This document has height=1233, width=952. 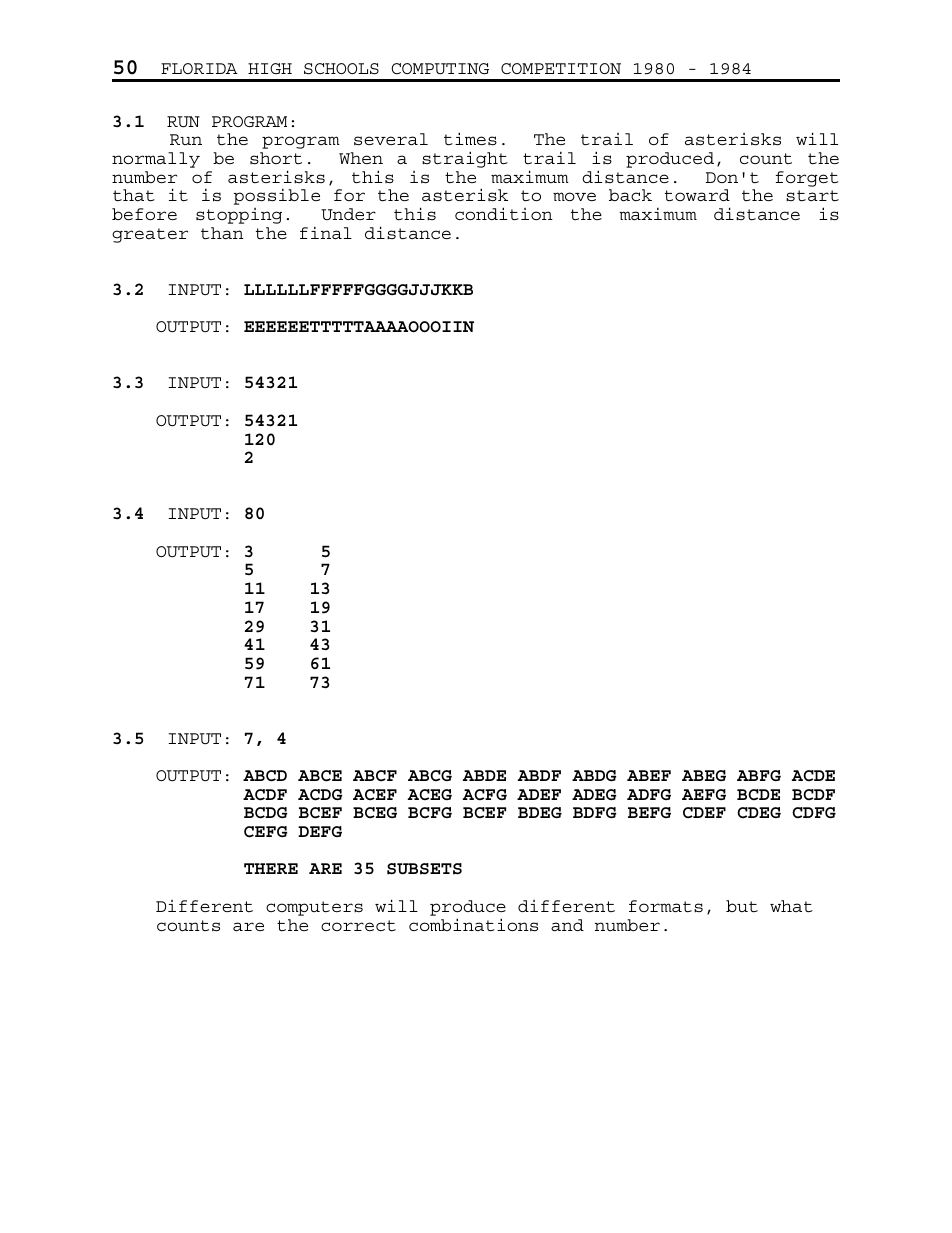 I want to click on final, so click(x=326, y=233).
